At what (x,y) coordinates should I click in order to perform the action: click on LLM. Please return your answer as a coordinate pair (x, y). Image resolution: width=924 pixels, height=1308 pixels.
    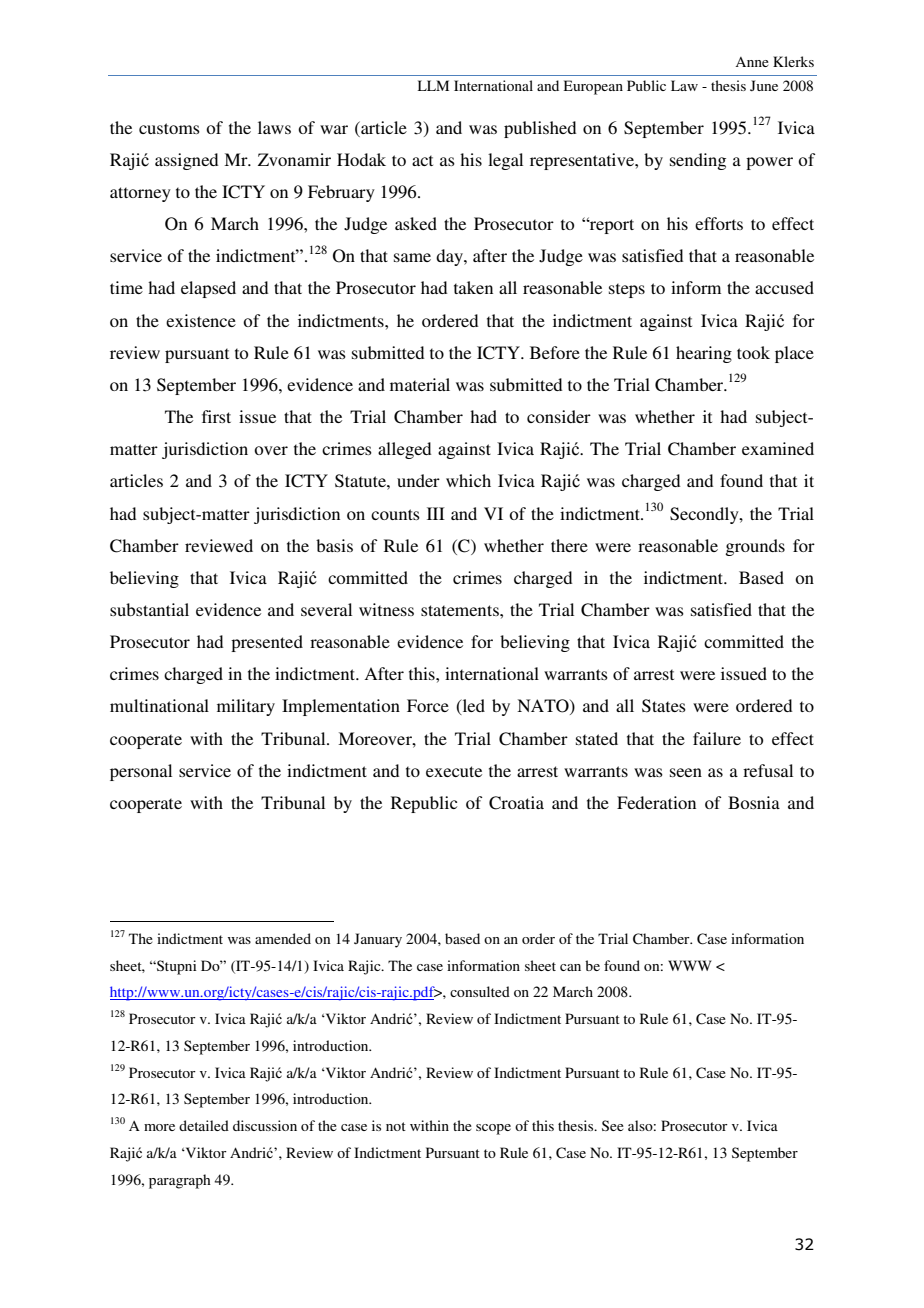
    Looking at the image, I should click on (433, 85).
